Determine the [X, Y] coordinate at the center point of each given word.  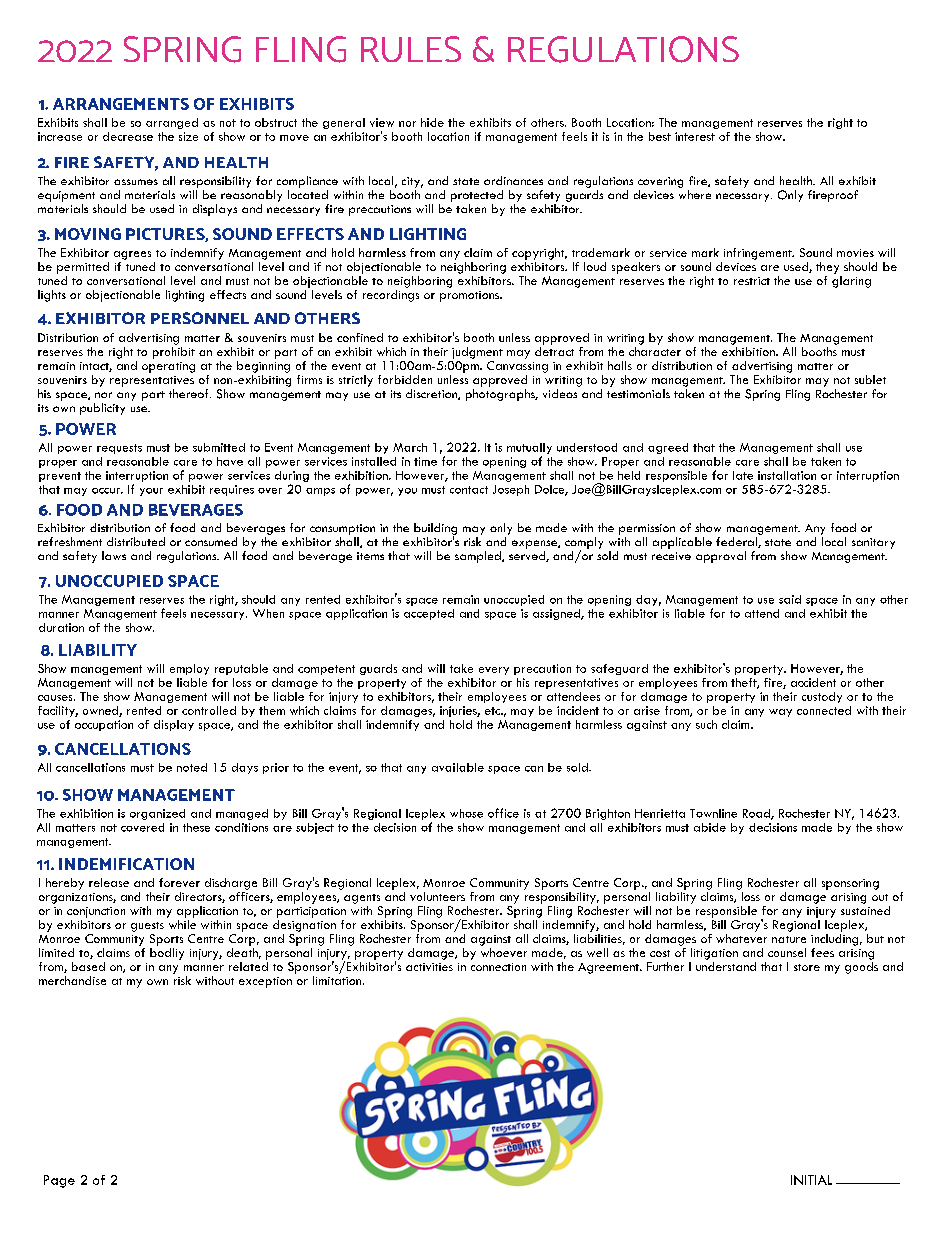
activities [429, 967]
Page [59, 1181]
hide [432, 122]
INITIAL [811, 1180]
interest [695, 136]
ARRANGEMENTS [121, 104]
